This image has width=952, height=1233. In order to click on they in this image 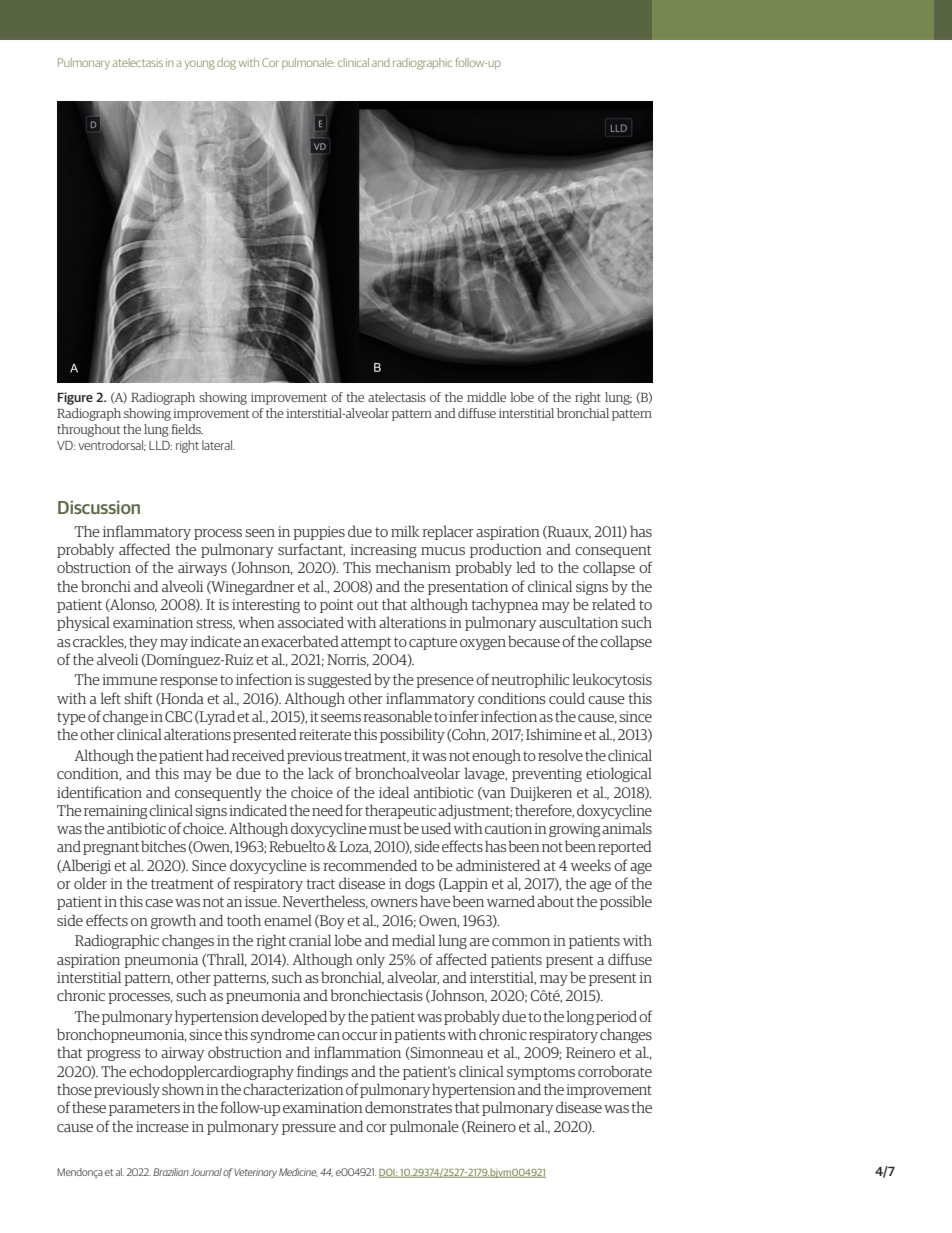, I will do `click(143, 642)`.
